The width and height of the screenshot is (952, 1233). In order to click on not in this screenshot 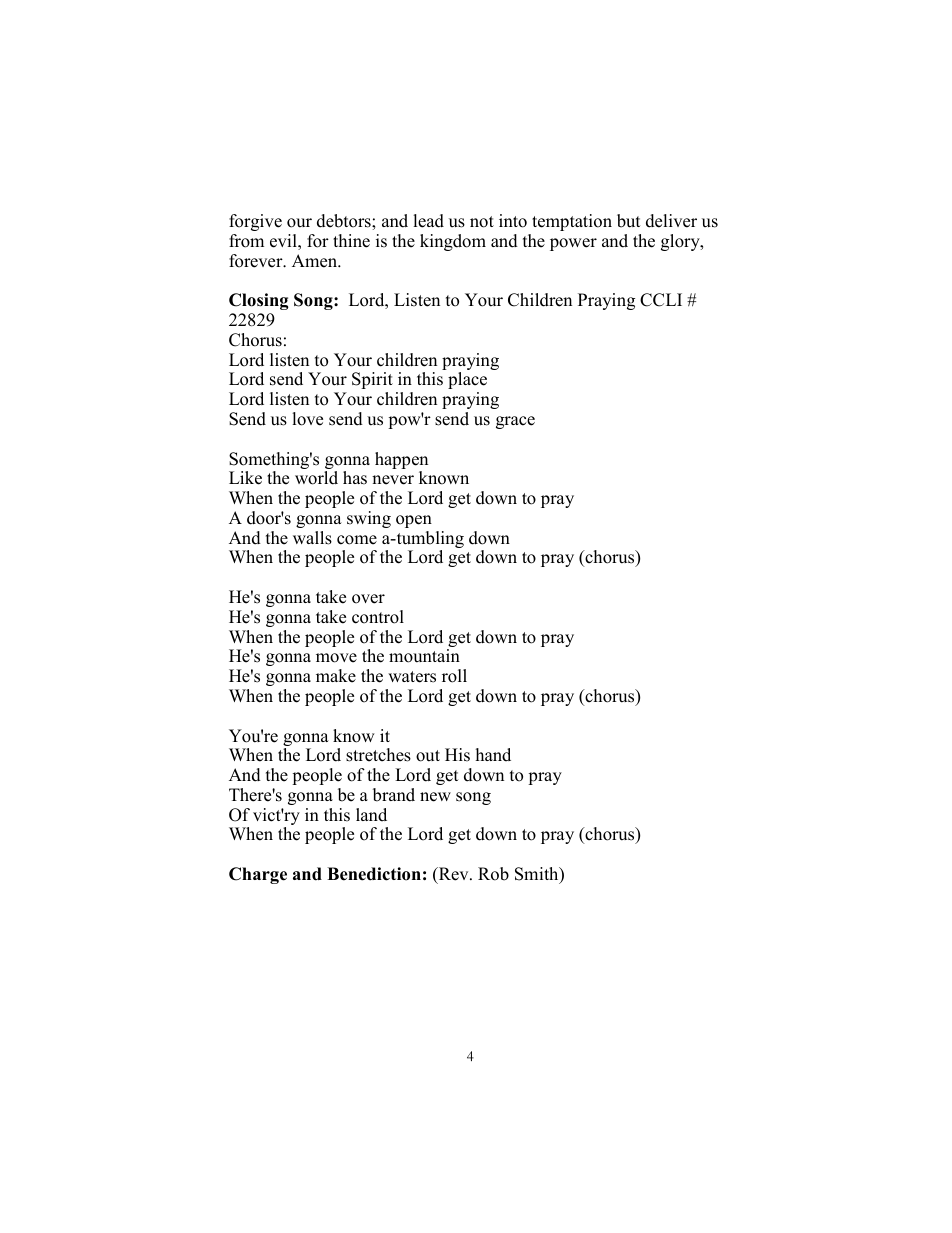, I will do `click(482, 222)`.
